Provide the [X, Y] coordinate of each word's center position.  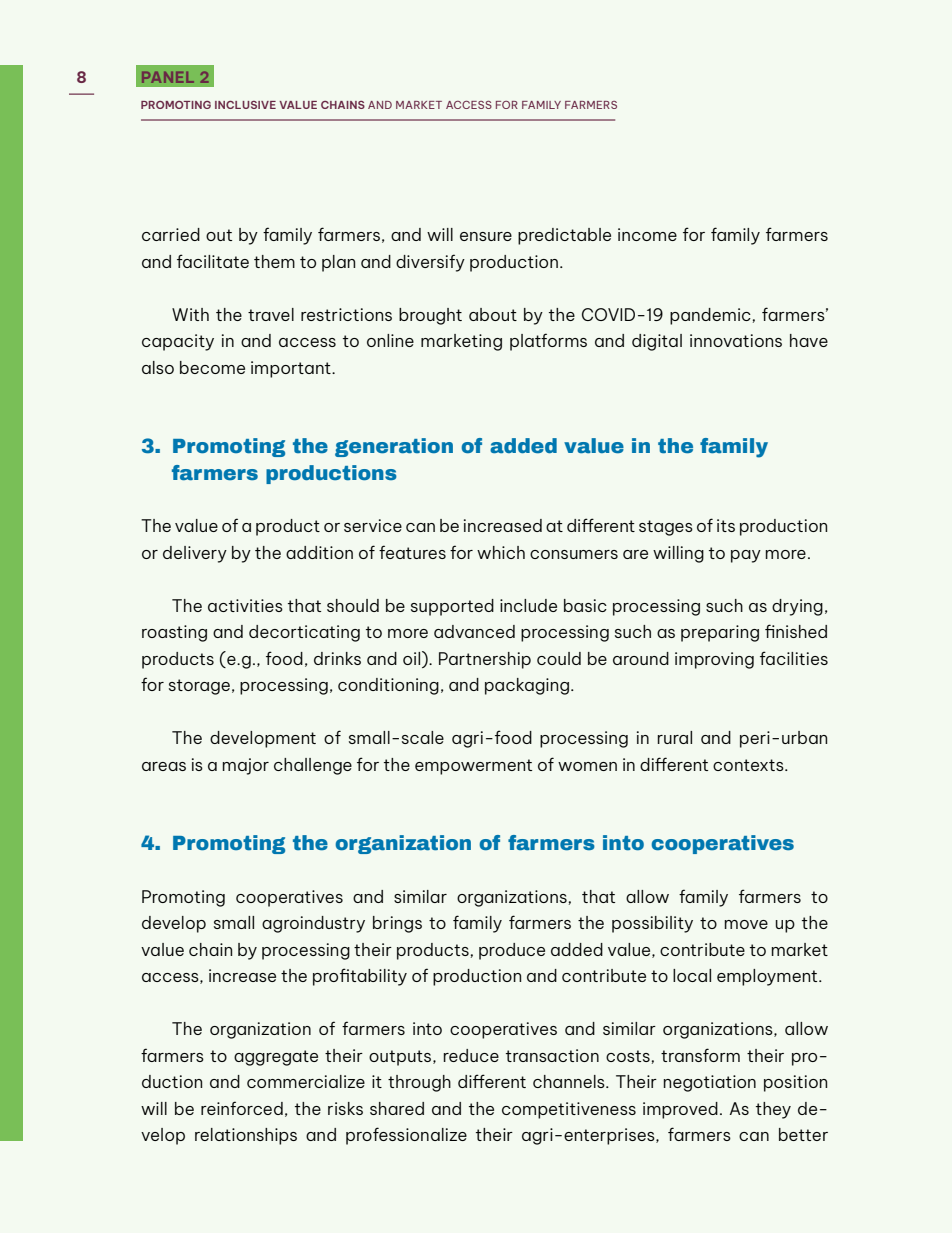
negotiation [710, 1083]
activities [245, 605]
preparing [720, 633]
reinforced [242, 1108]
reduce [471, 1055]
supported [452, 607]
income [647, 234]
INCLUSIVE [245, 105]
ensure [486, 236]
